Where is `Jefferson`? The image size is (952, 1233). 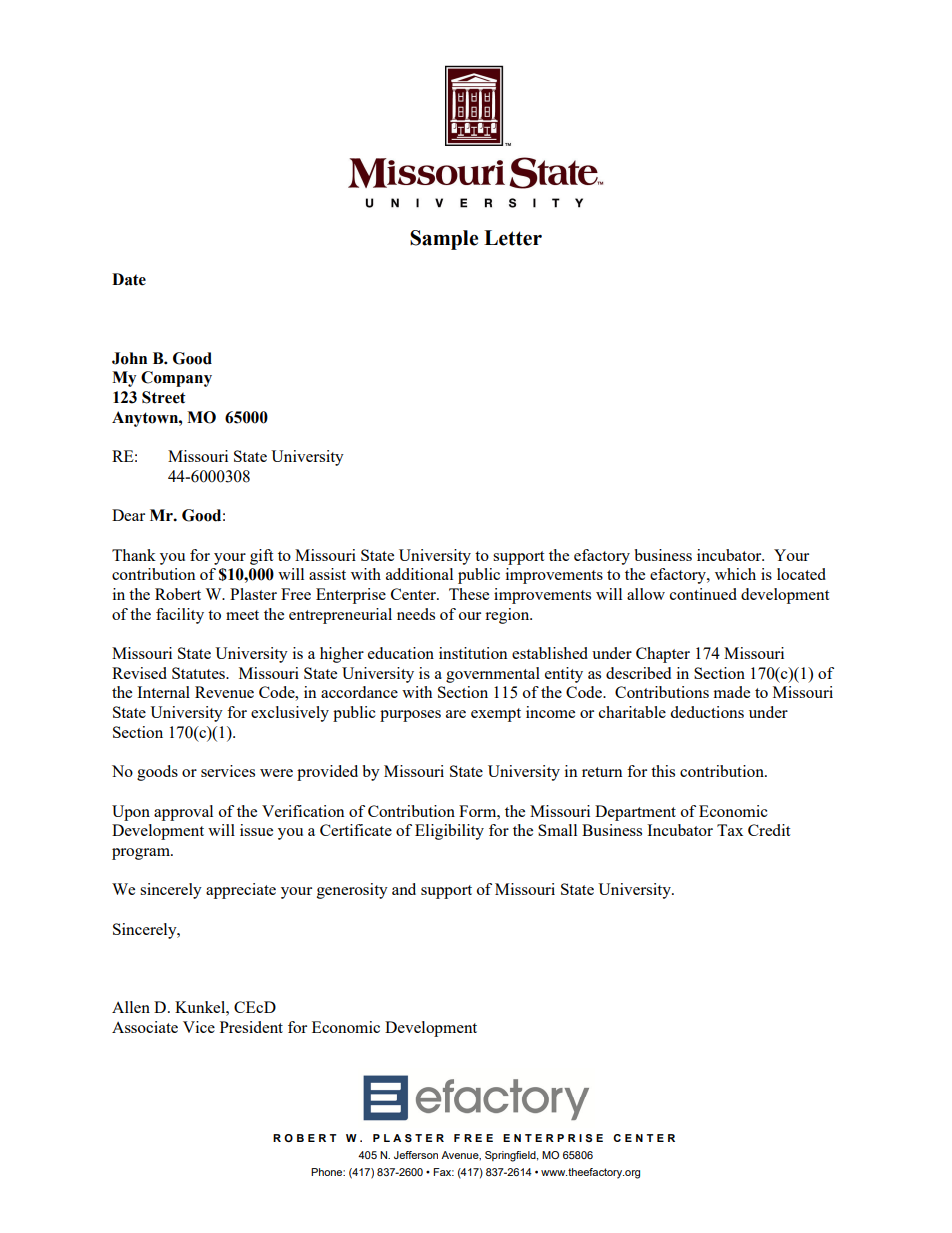
Jefferson is located at coordinates (416, 1155).
